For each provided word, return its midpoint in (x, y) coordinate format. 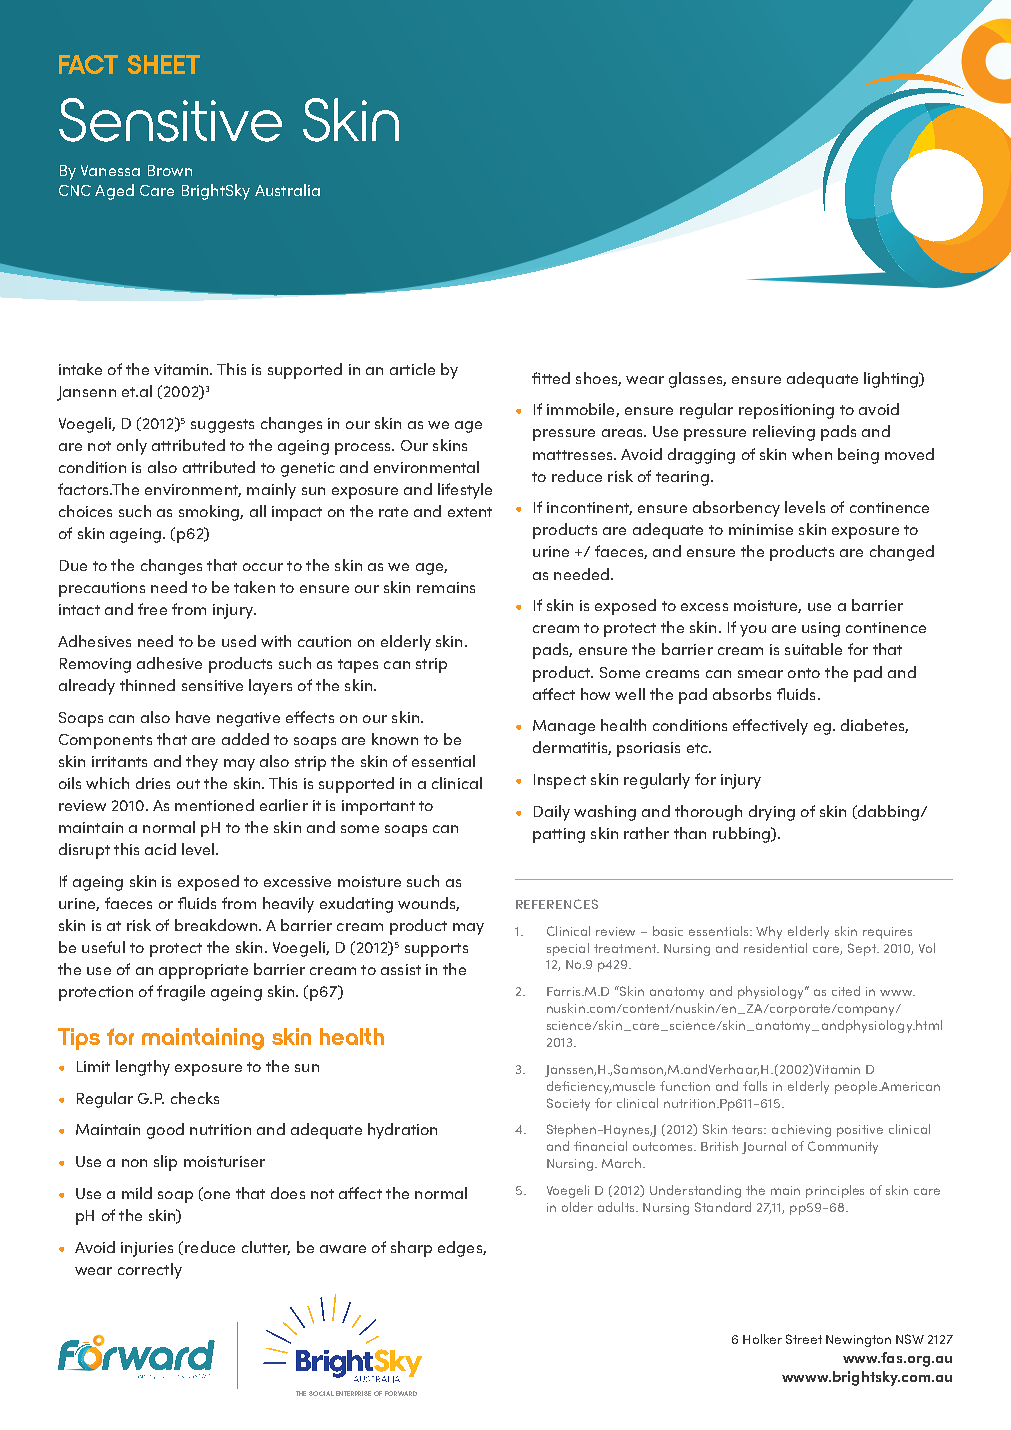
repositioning (786, 411)
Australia (287, 190)
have (193, 717)
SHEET (164, 64)
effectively (770, 727)
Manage (564, 727)
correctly (150, 1271)
